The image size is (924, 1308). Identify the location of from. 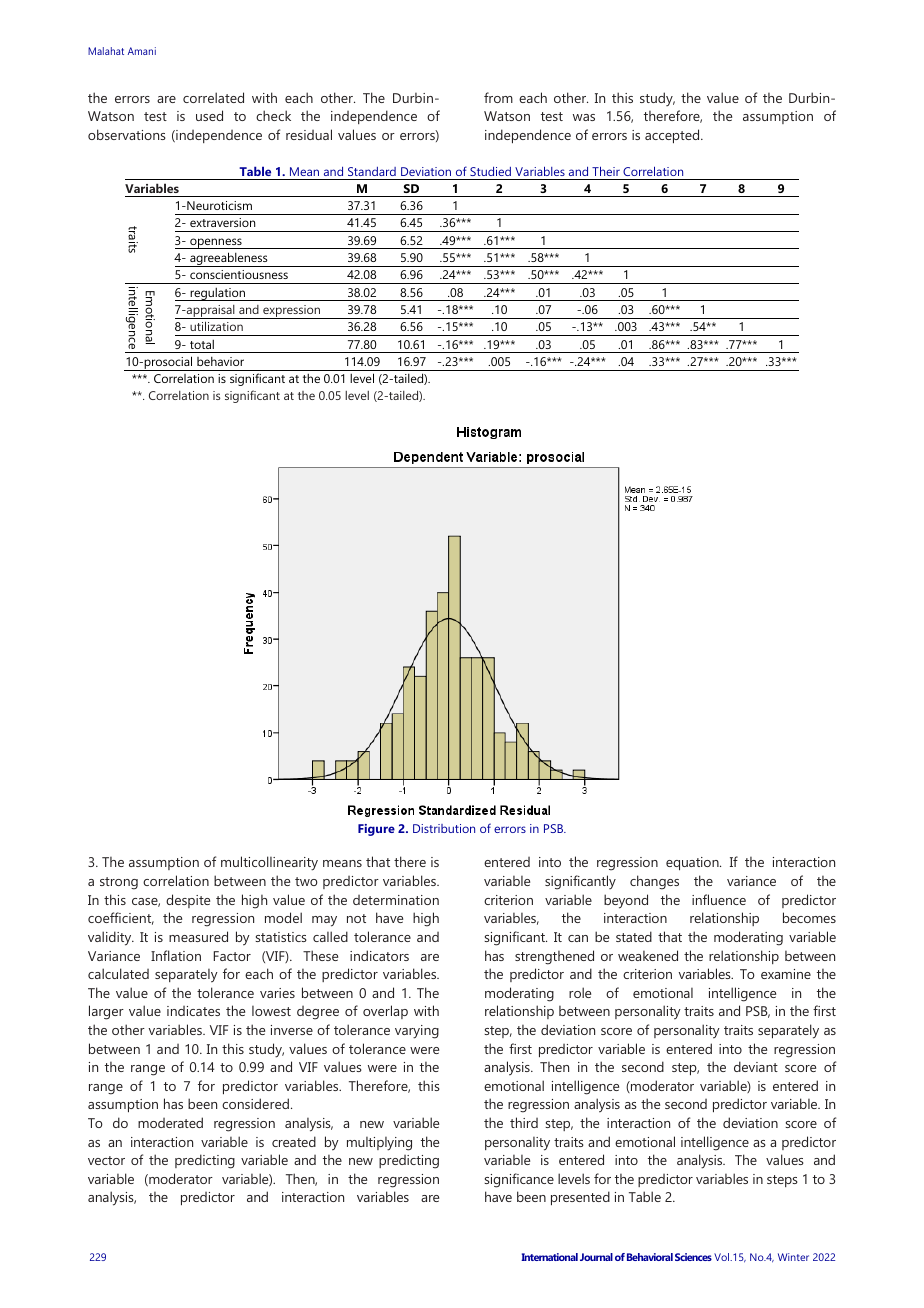
(498, 97).
